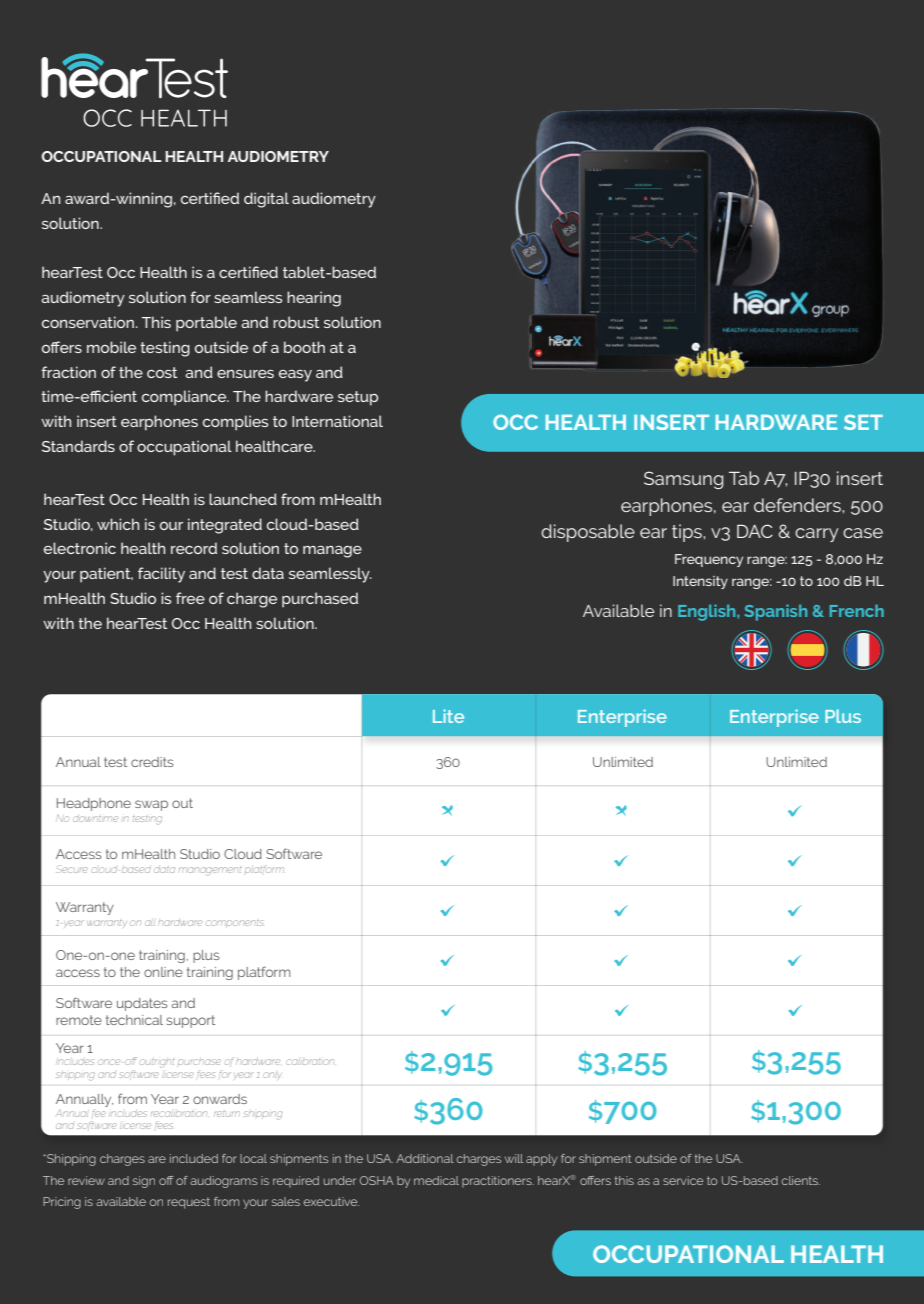 The height and width of the screenshot is (1304, 924). What do you see at coordinates (78, 446) in the screenshot?
I see `Standards` at bounding box center [78, 446].
